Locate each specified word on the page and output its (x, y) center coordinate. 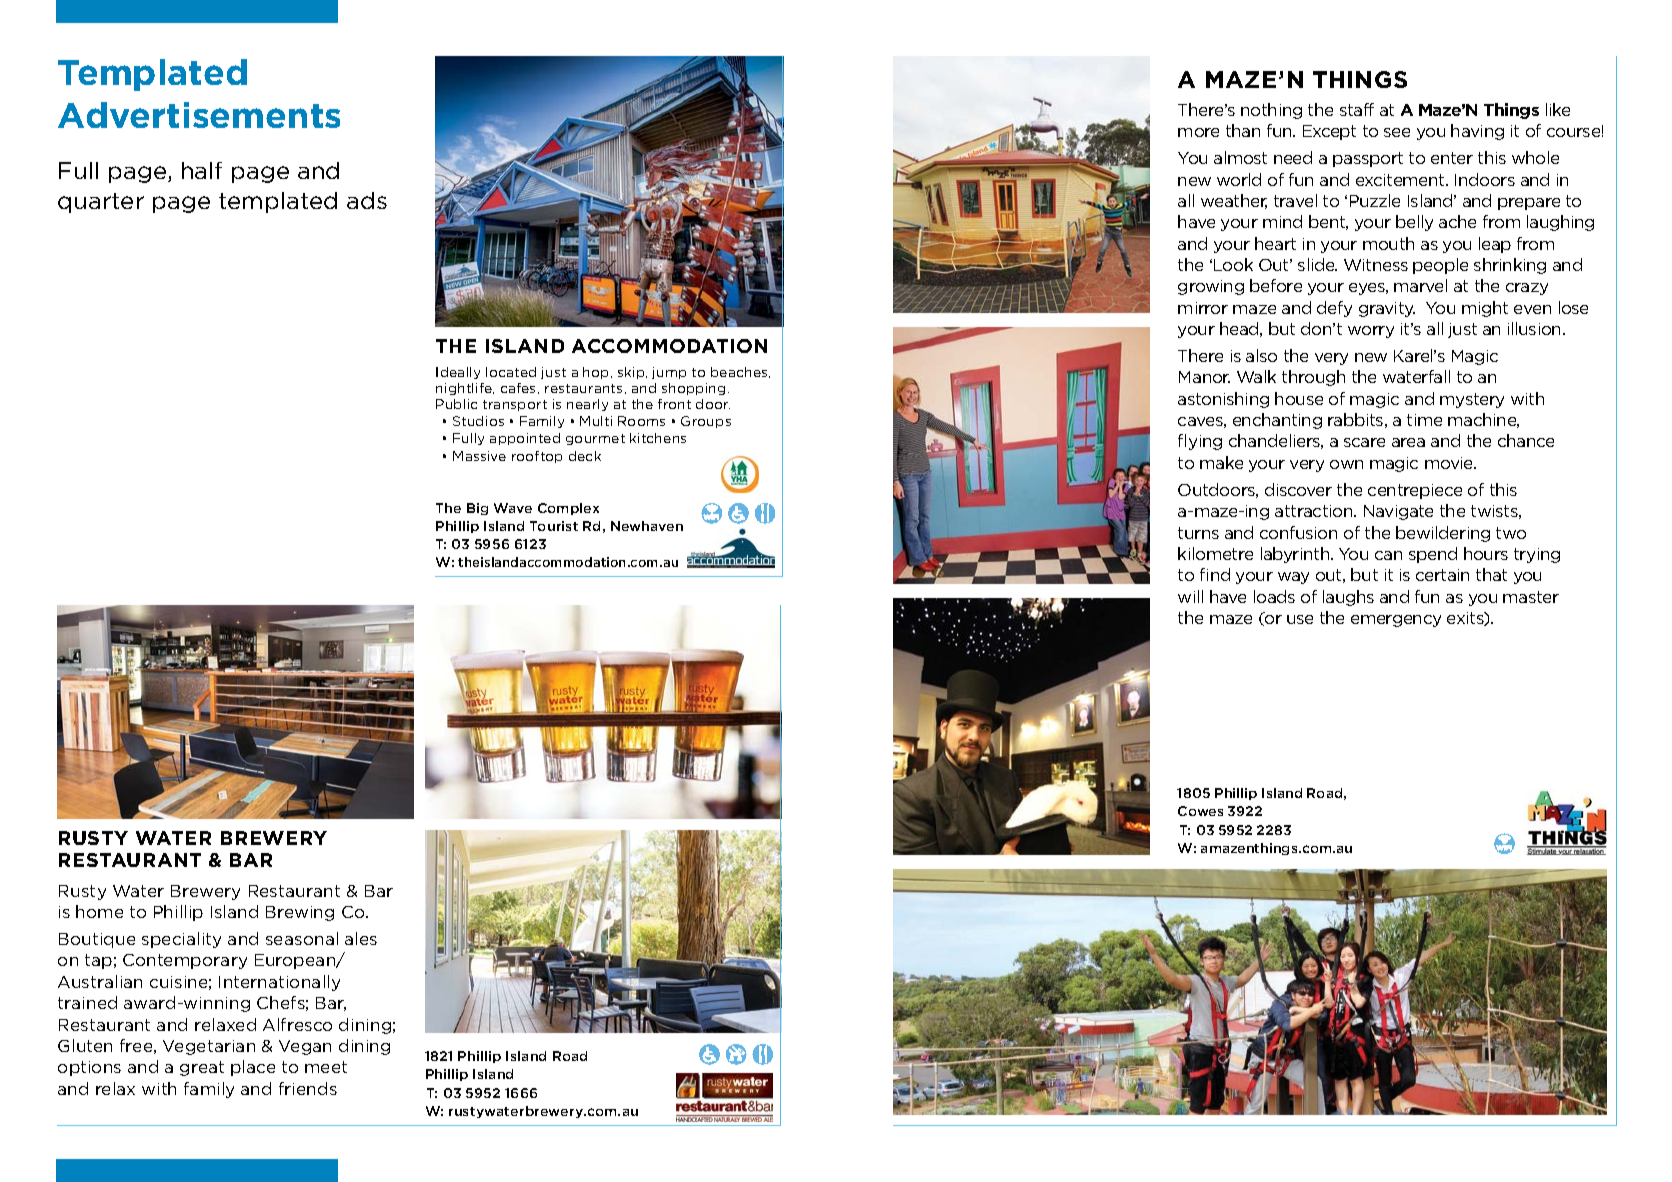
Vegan (305, 1047)
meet (326, 1067)
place (253, 1068)
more (1198, 132)
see (1397, 132)
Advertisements (199, 115)
